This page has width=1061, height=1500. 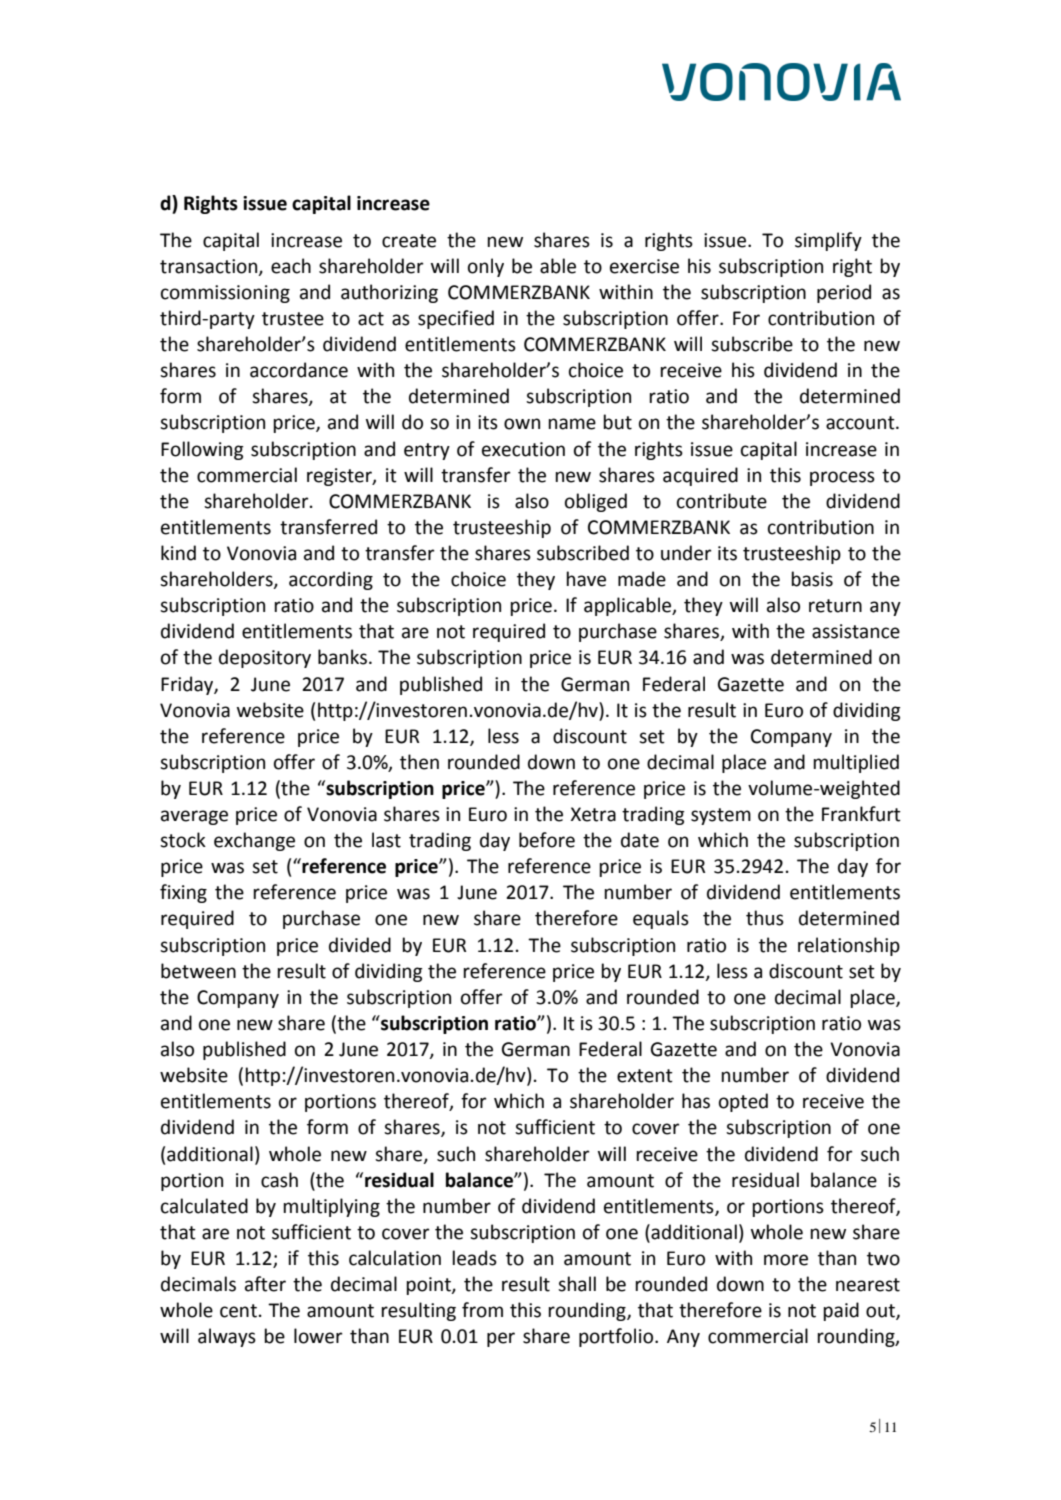 What do you see at coordinates (178, 553) in the page?
I see `kind` at bounding box center [178, 553].
